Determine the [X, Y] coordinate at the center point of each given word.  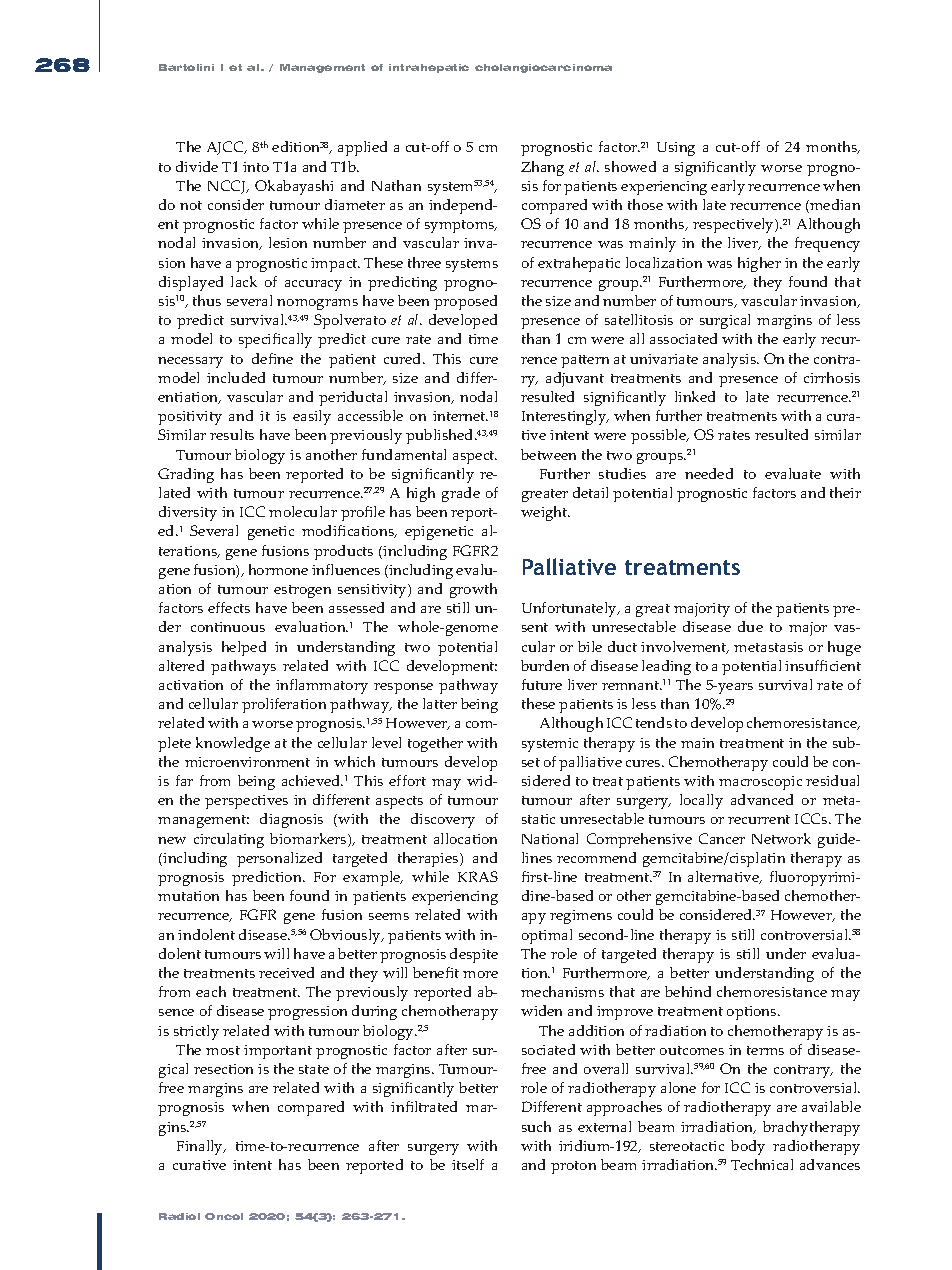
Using [676, 149]
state [314, 1069]
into [256, 167]
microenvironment [247, 762]
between [548, 454]
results [232, 434]
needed [709, 473]
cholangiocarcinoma [543, 68]
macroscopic [760, 783]
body [748, 1147]
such [536, 1126]
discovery [443, 820]
